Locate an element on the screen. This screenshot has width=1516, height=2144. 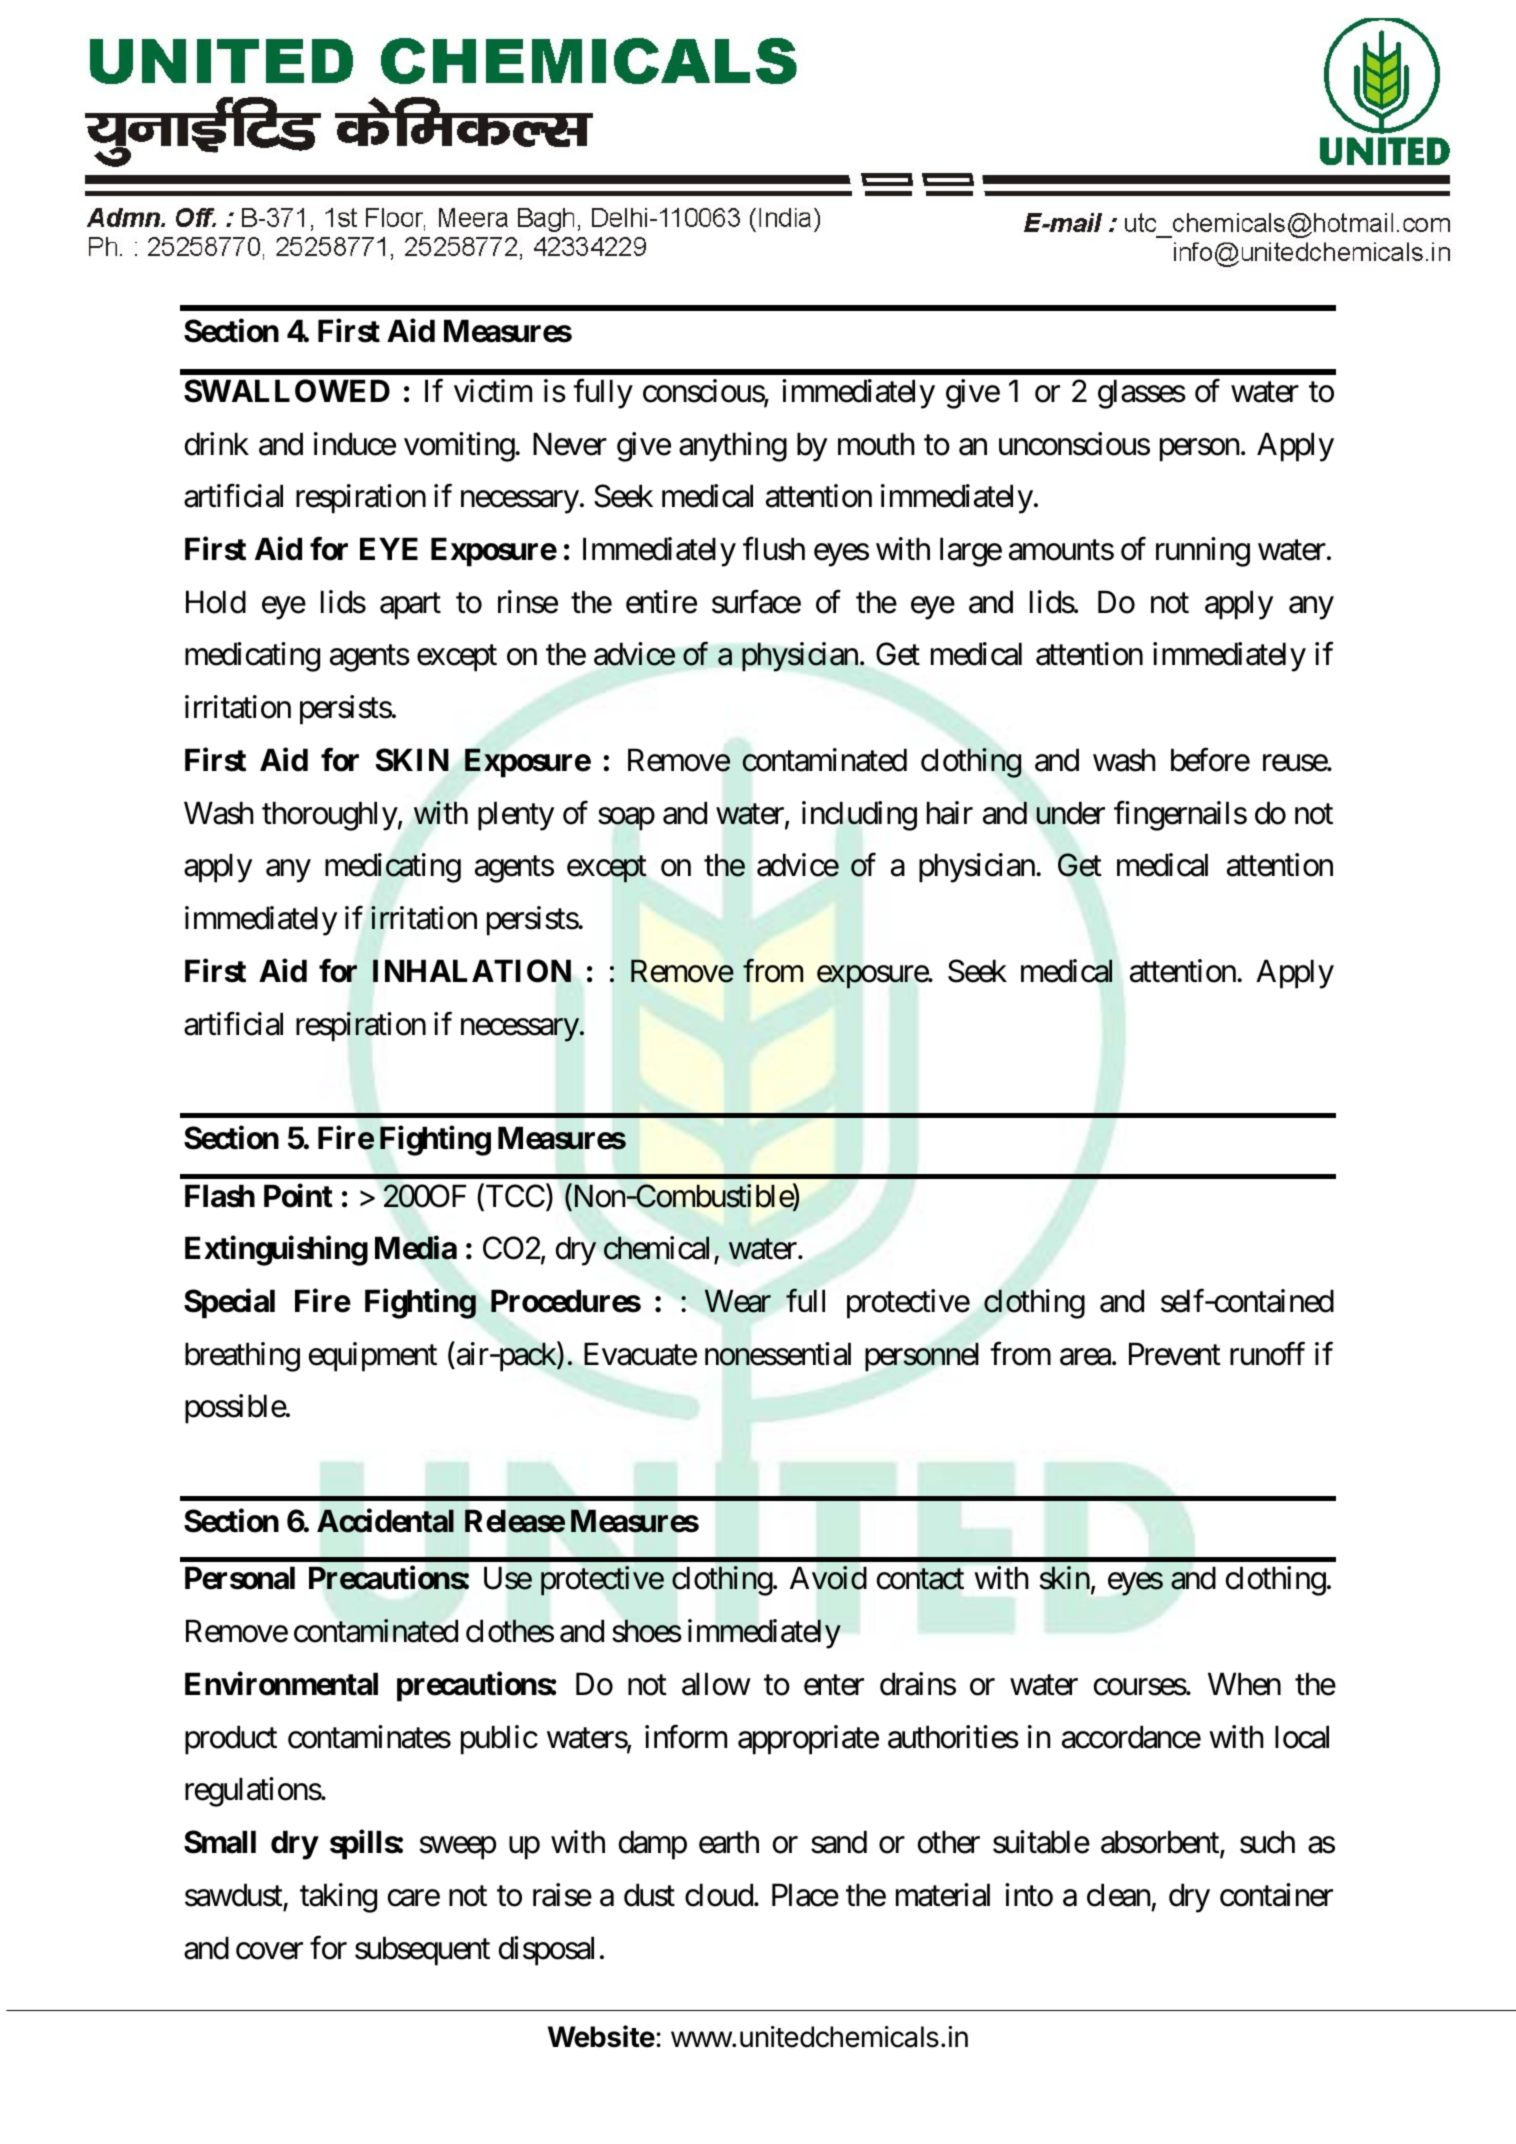
cloud is located at coordinates (719, 1895).
